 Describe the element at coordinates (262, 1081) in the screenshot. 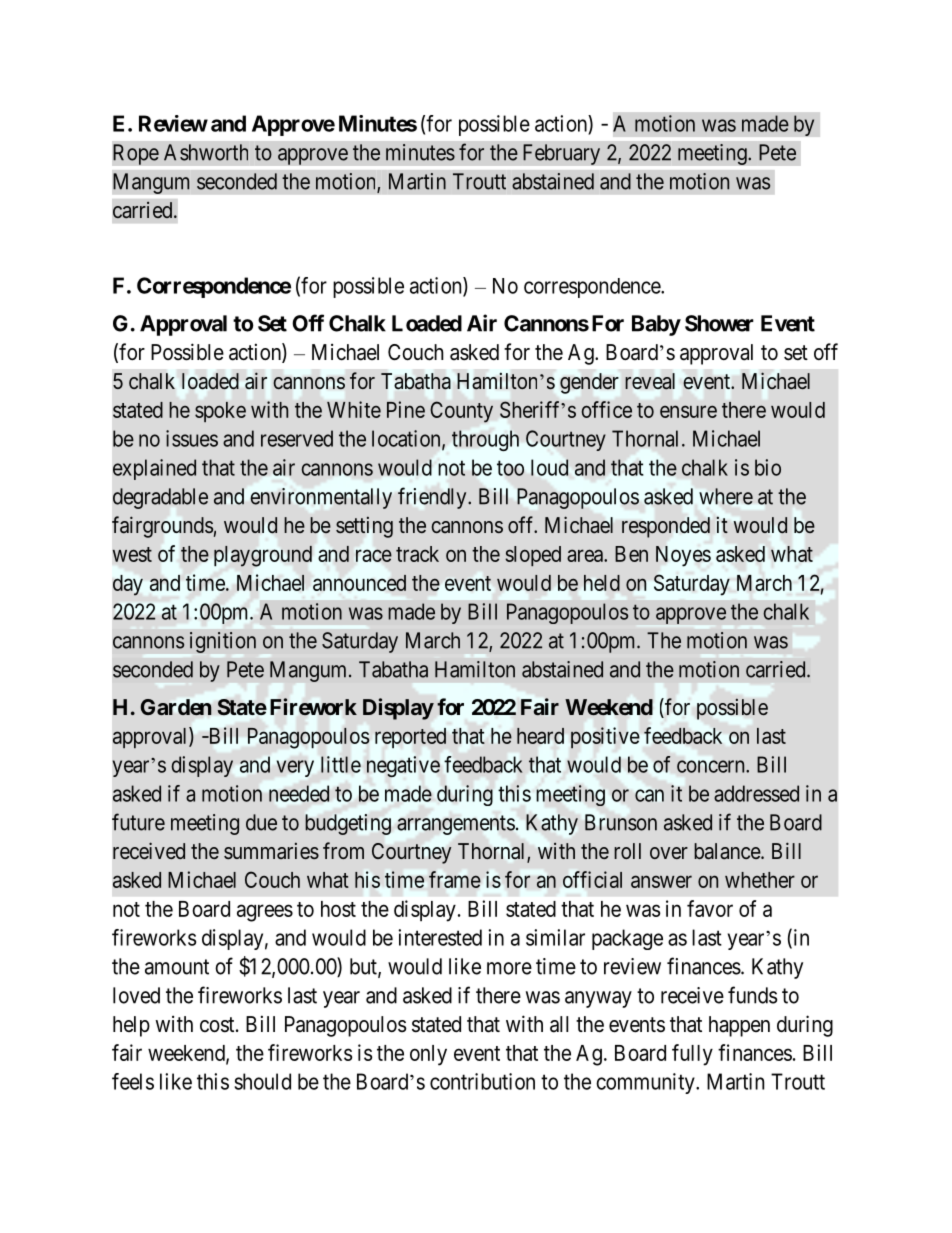

I see `should` at that location.
